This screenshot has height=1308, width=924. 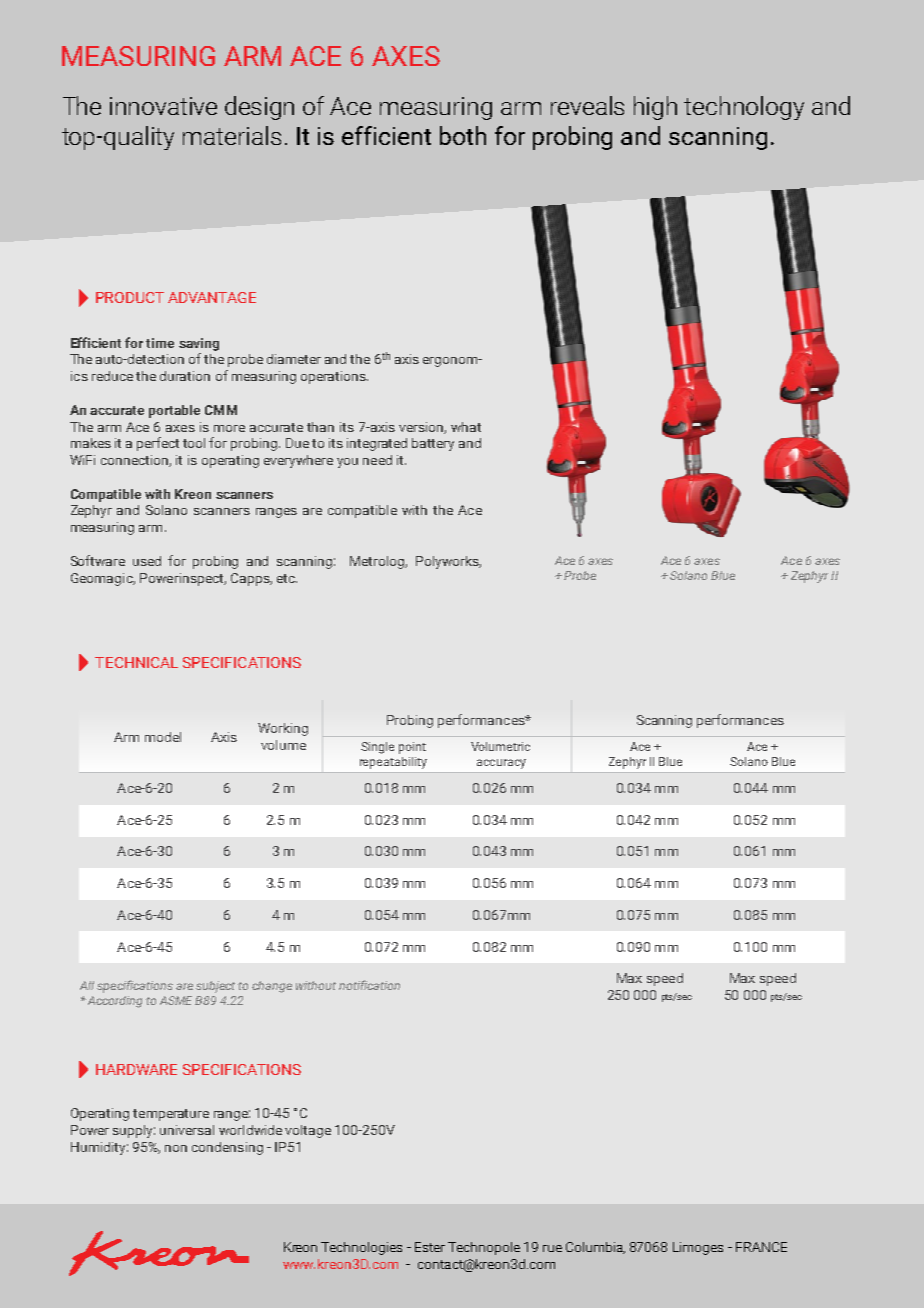 I want to click on model, so click(x=163, y=737).
